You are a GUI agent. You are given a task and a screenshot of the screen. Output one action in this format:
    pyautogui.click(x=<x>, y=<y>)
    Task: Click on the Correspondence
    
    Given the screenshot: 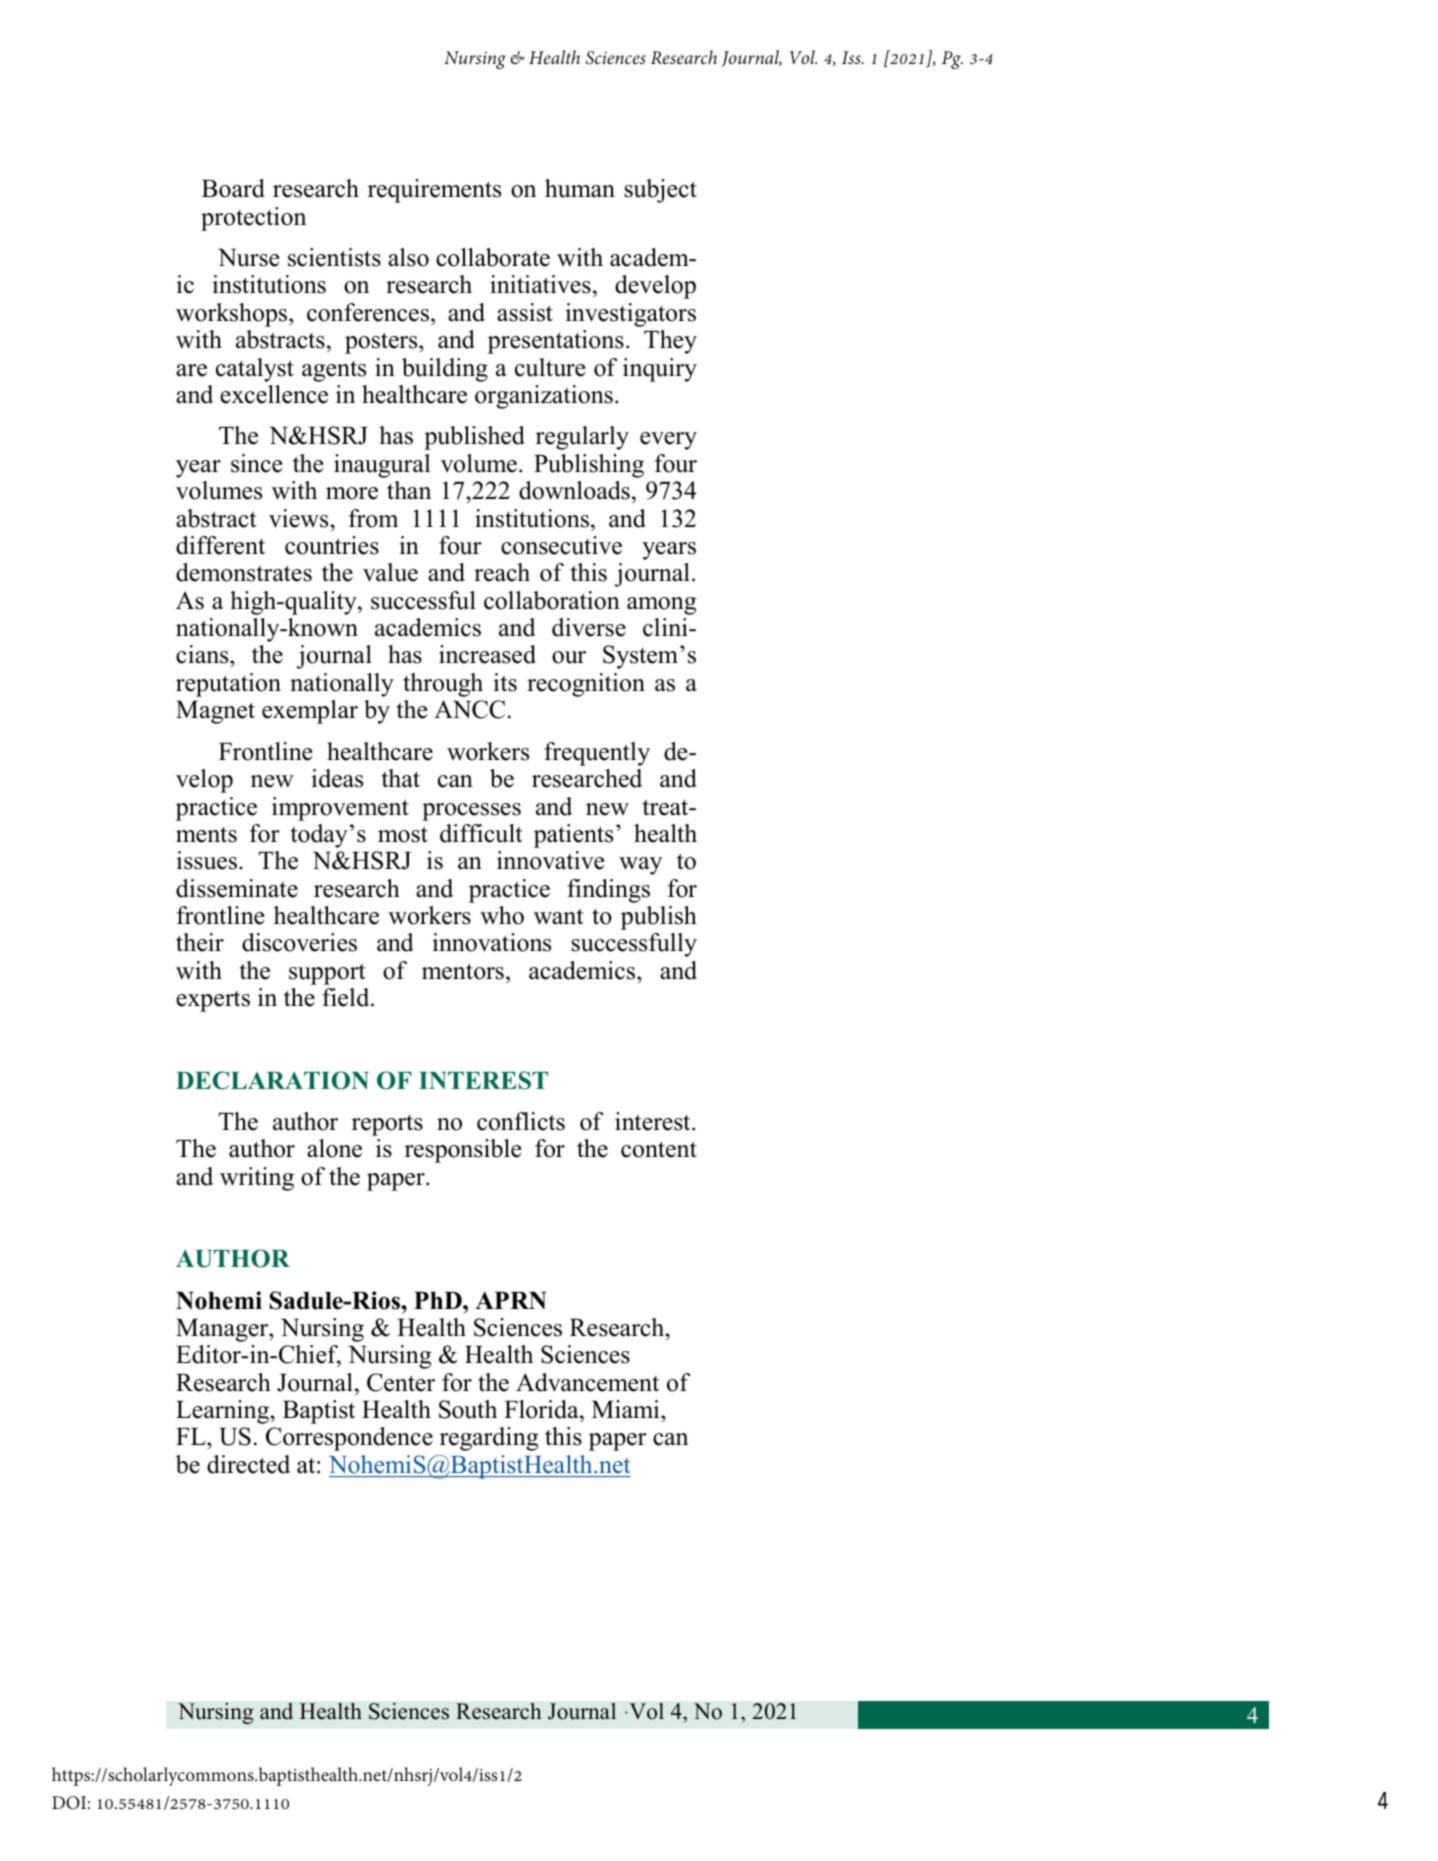 What is the action you would take?
    pyautogui.click(x=349, y=1439)
